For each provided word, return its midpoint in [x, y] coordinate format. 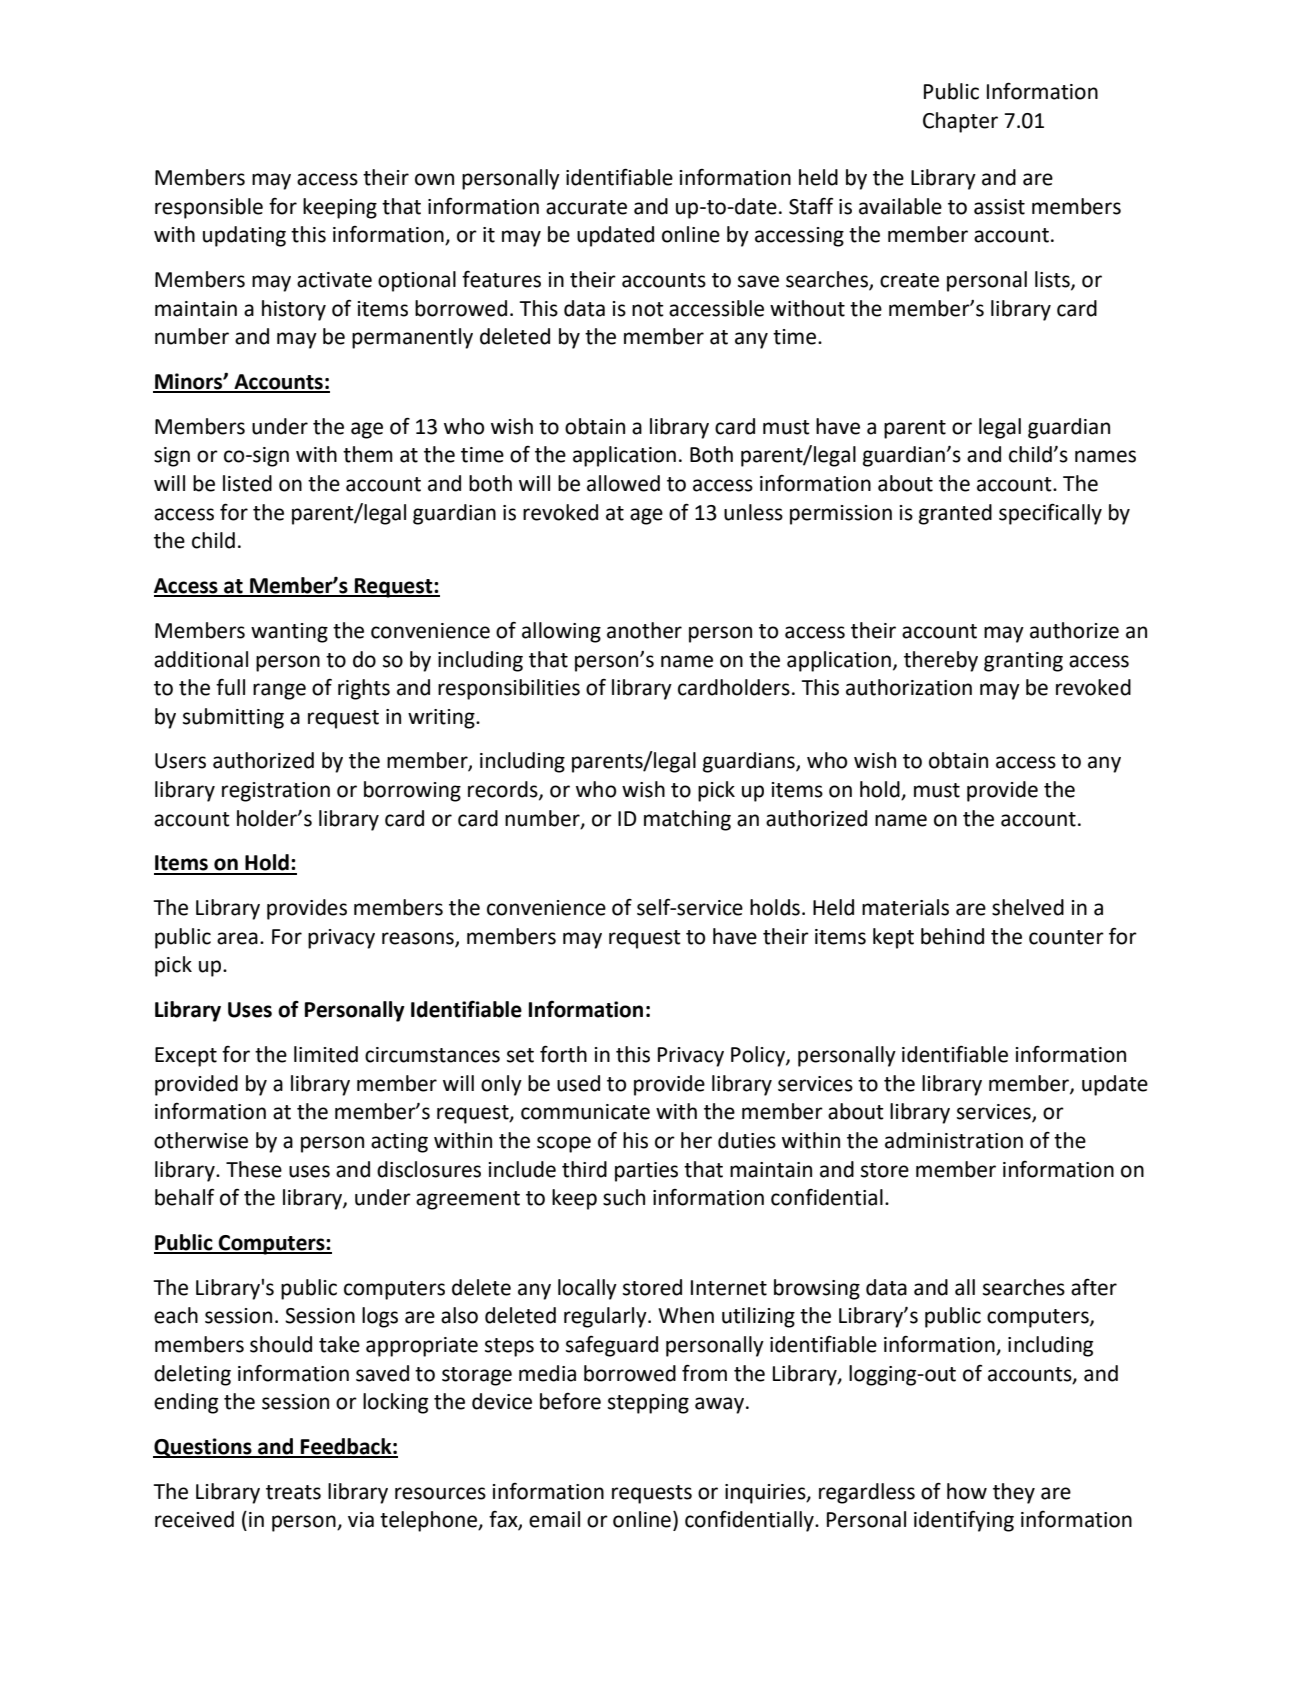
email [554, 1519]
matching [687, 820]
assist [999, 207]
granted [955, 514]
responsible [209, 208]
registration [276, 792]
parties [646, 1172]
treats [293, 1492]
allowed [623, 483]
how [967, 1491]
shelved [1028, 907]
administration [954, 1140]
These [254, 1169]
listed [247, 483]
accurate [586, 207]
